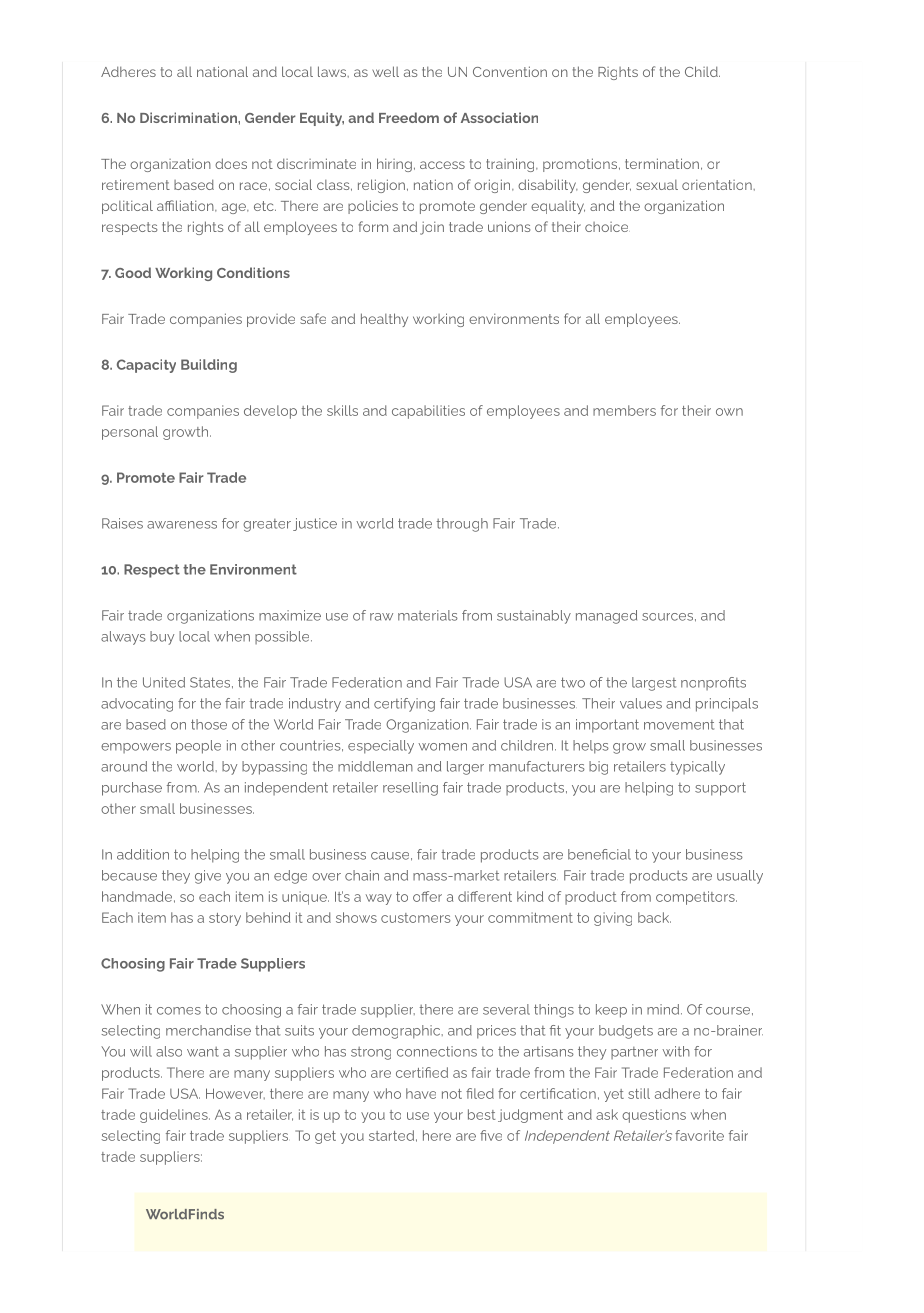  What do you see at coordinates (209, 724) in the screenshot?
I see `those` at bounding box center [209, 724].
